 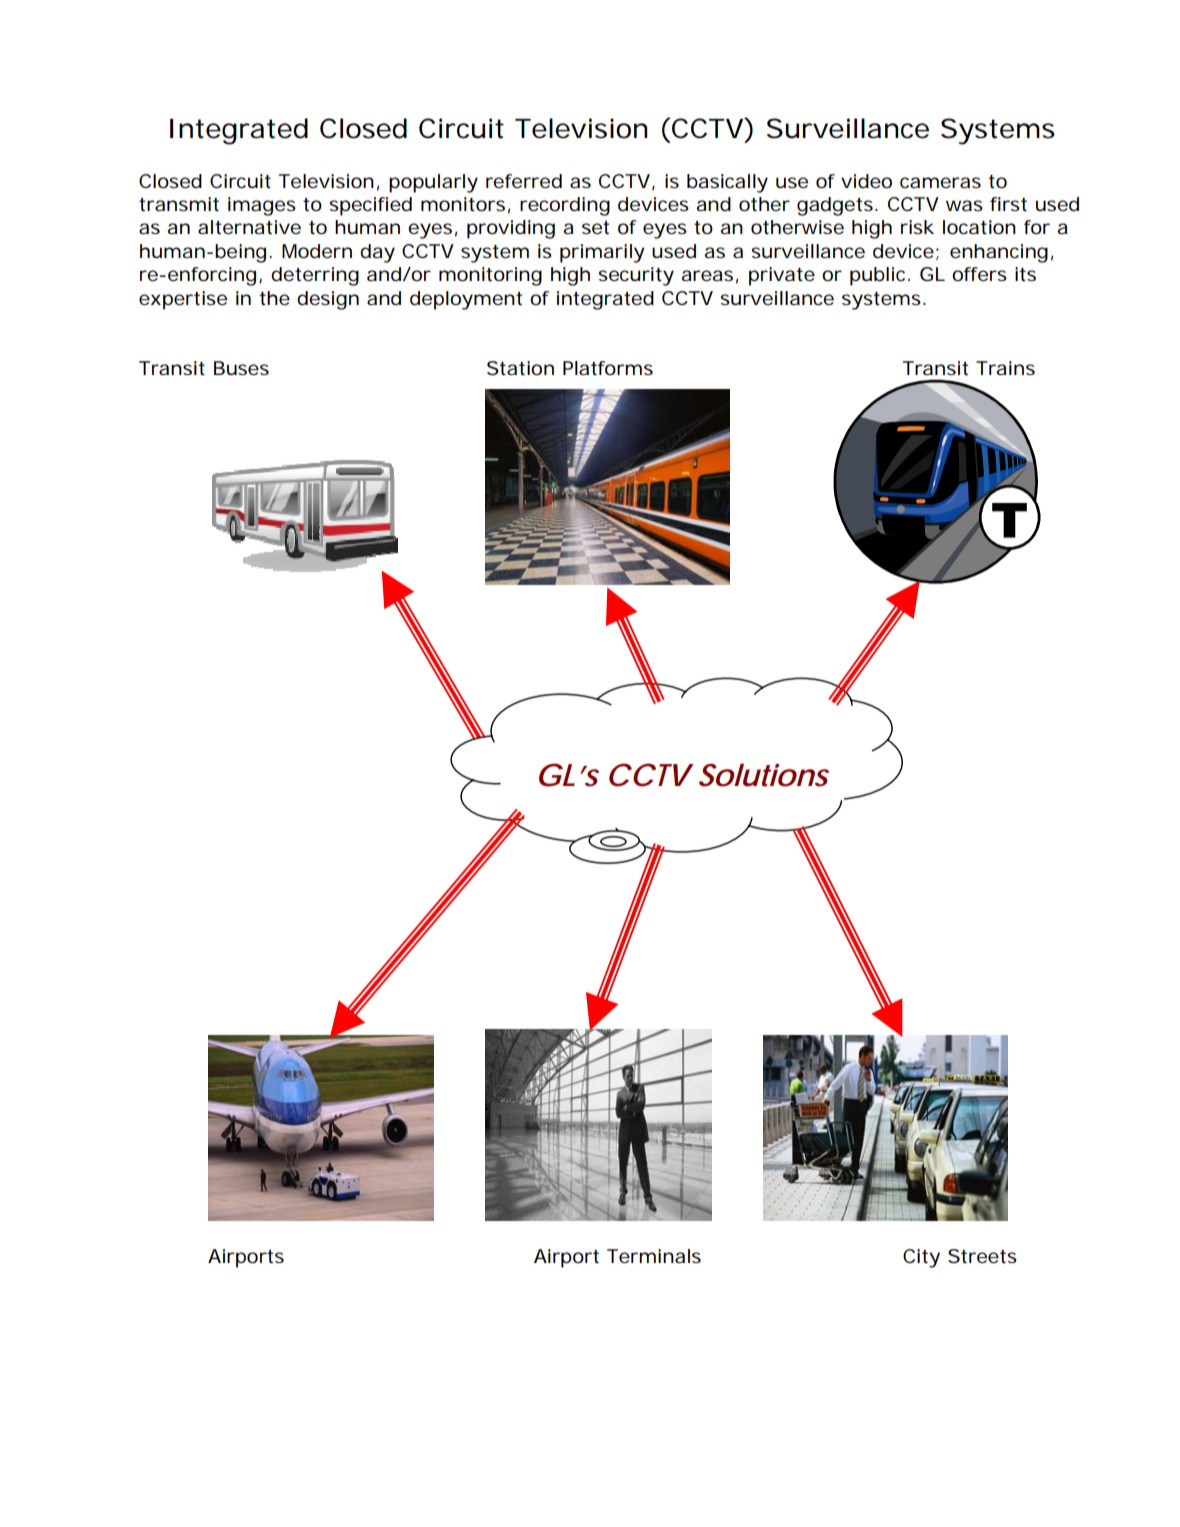 What do you see at coordinates (982, 1256) in the screenshot?
I see `Streets` at bounding box center [982, 1256].
